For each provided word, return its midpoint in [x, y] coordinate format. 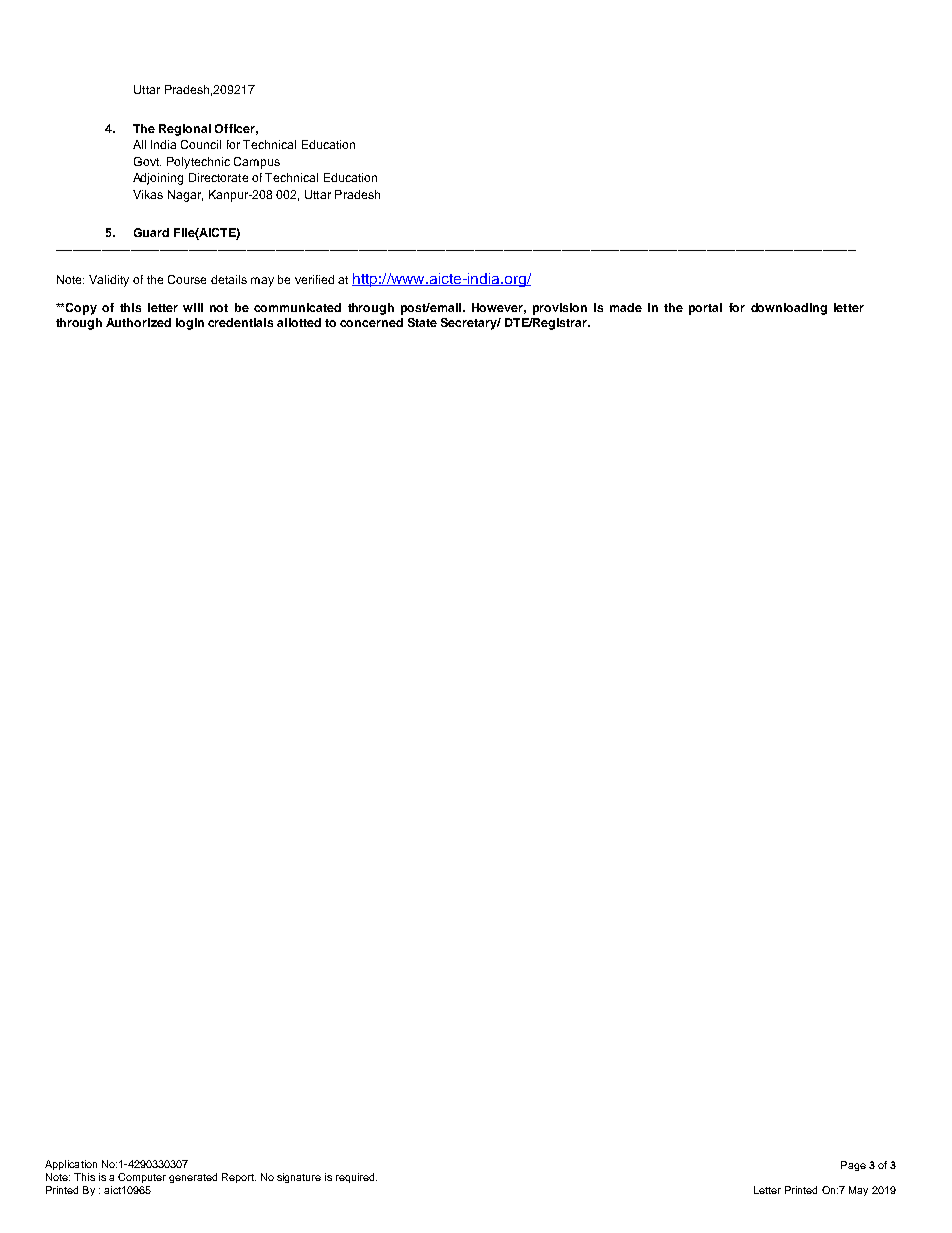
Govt [147, 161]
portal [705, 309]
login [190, 324]
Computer [142, 1178]
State [422, 322]
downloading [789, 309]
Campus [257, 163]
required [356, 1178]
